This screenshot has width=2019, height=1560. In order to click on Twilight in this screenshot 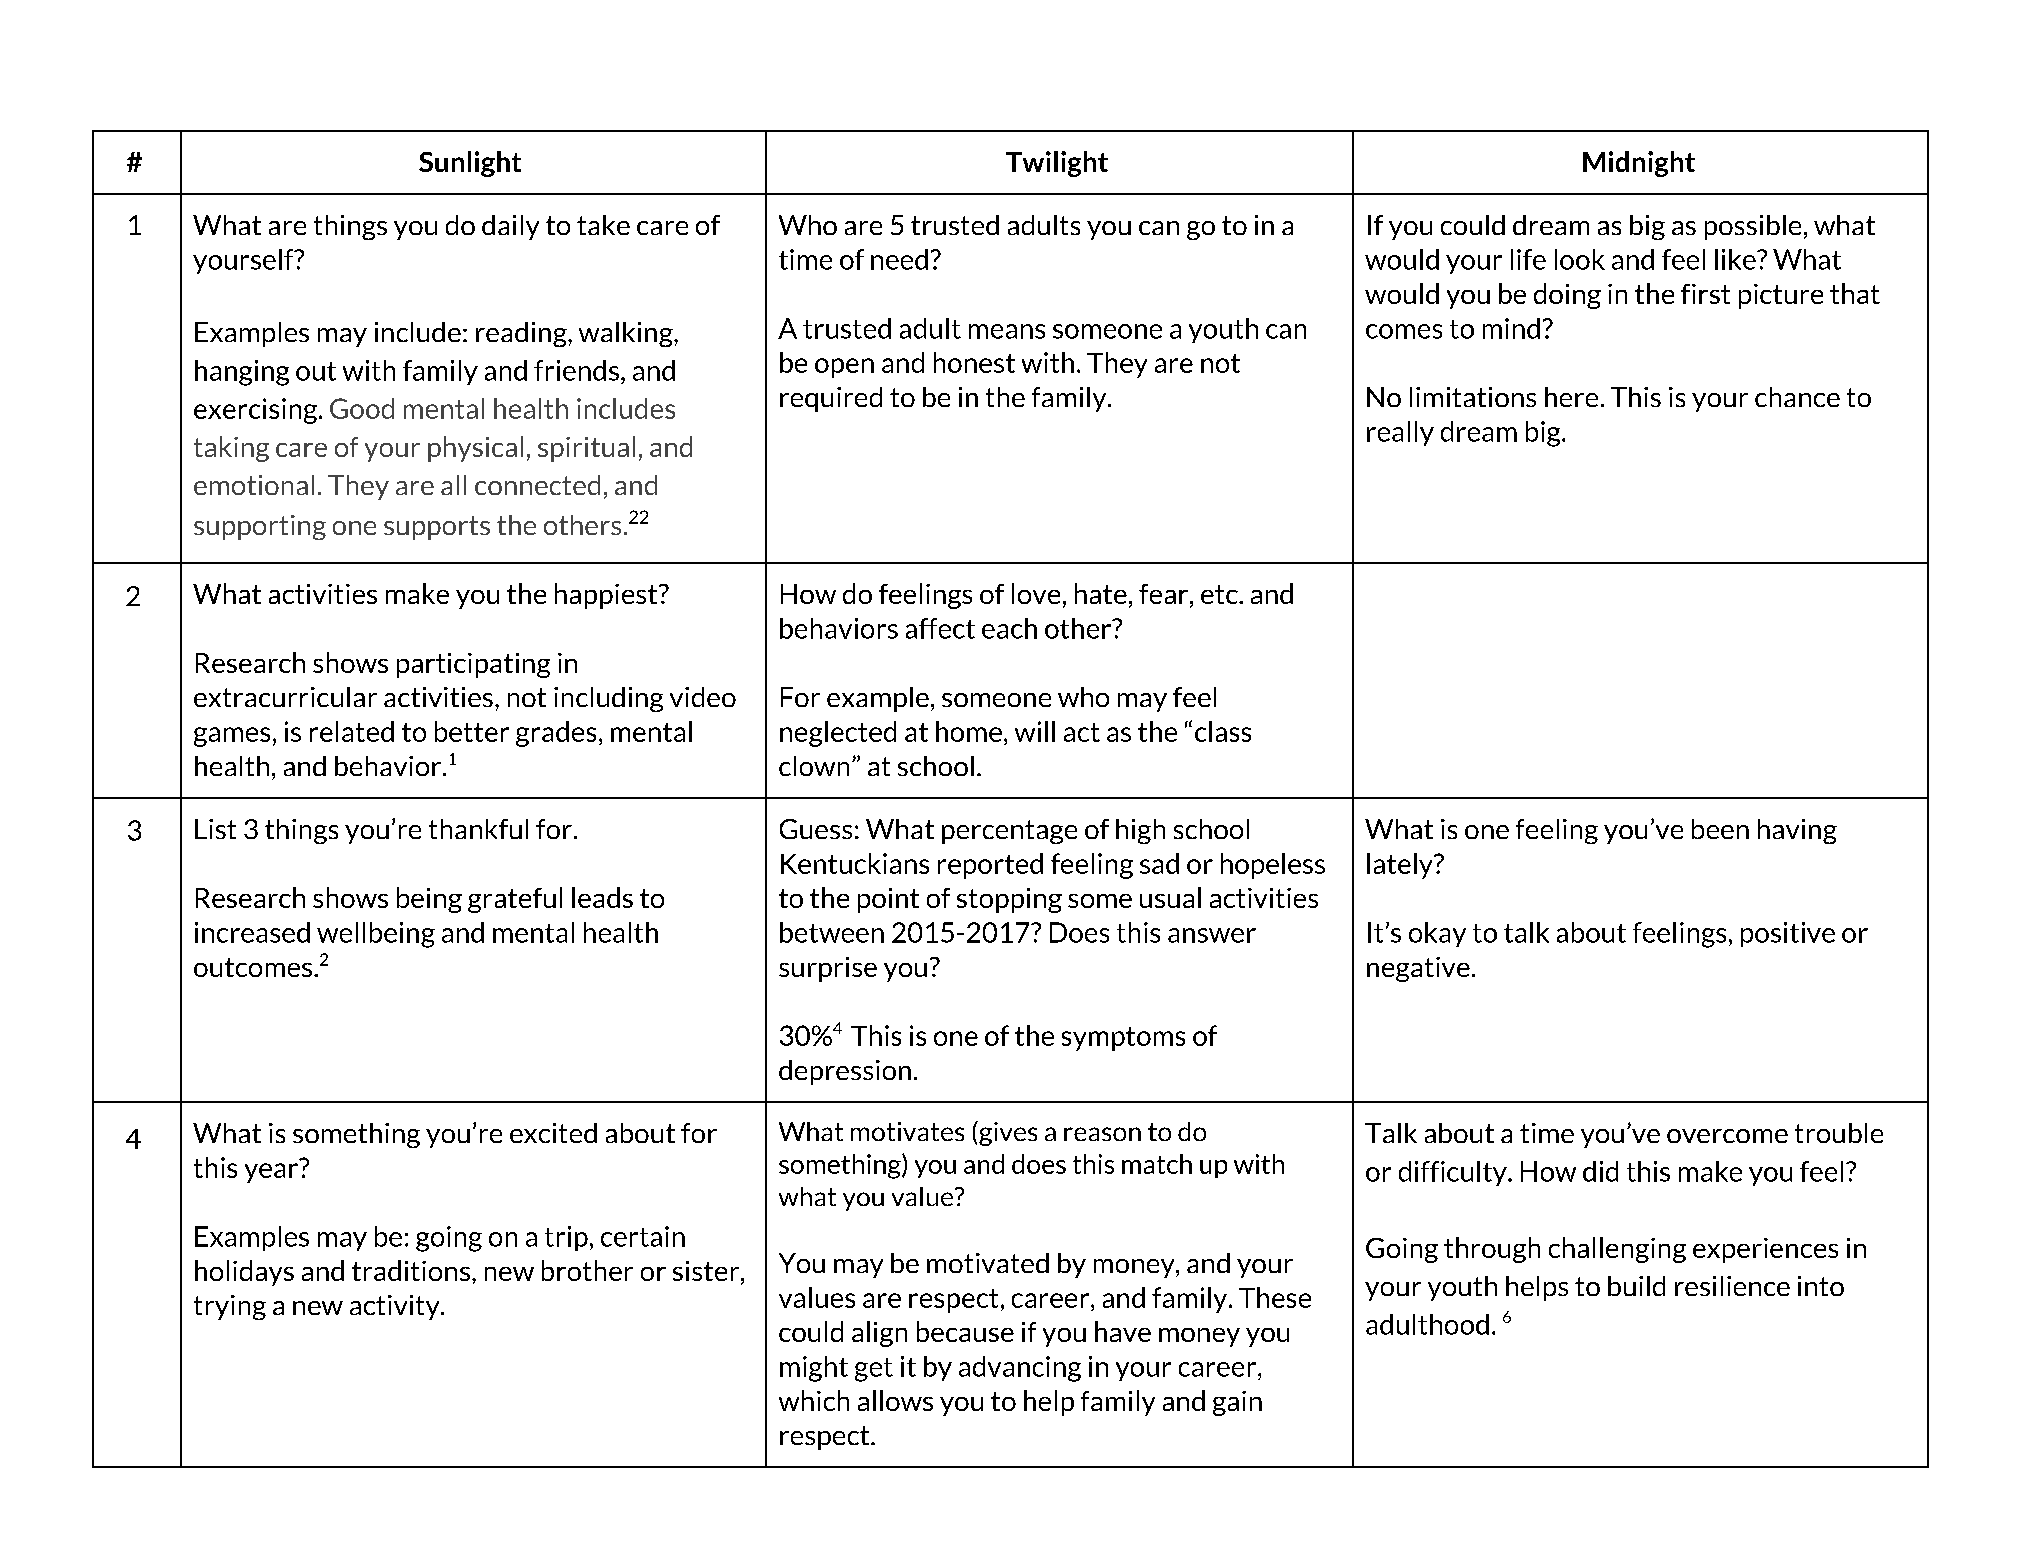, I will do `click(1057, 164)`.
